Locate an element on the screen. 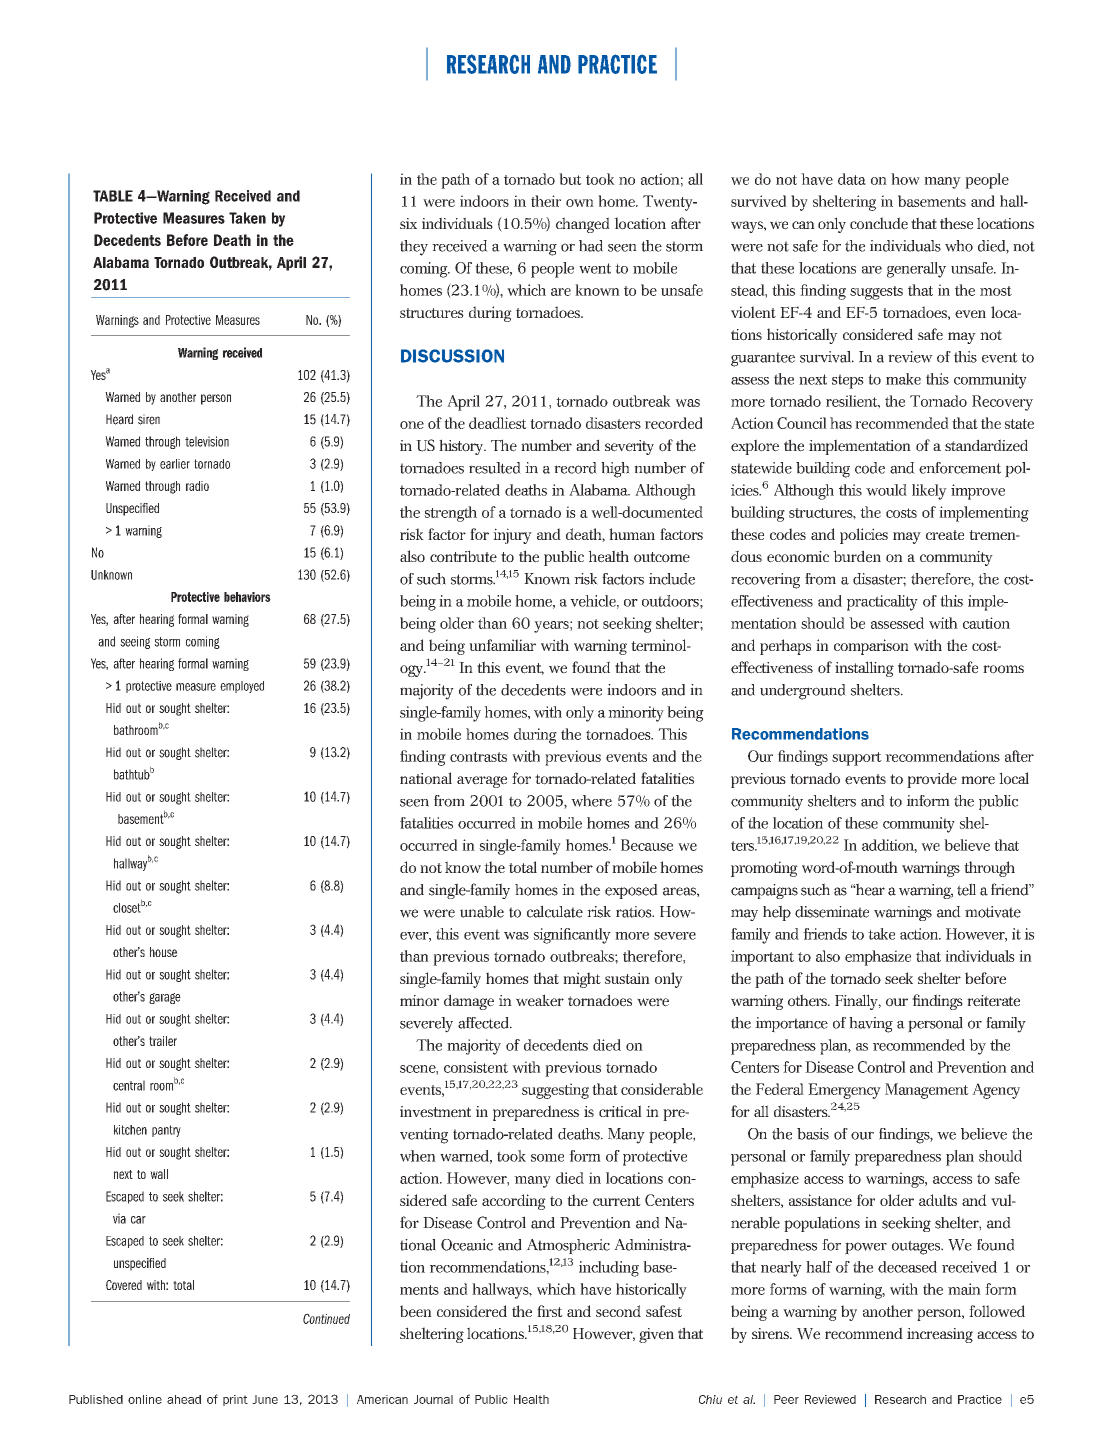 This screenshot has width=1103, height=1454. TABLE is located at coordinates (113, 196).
